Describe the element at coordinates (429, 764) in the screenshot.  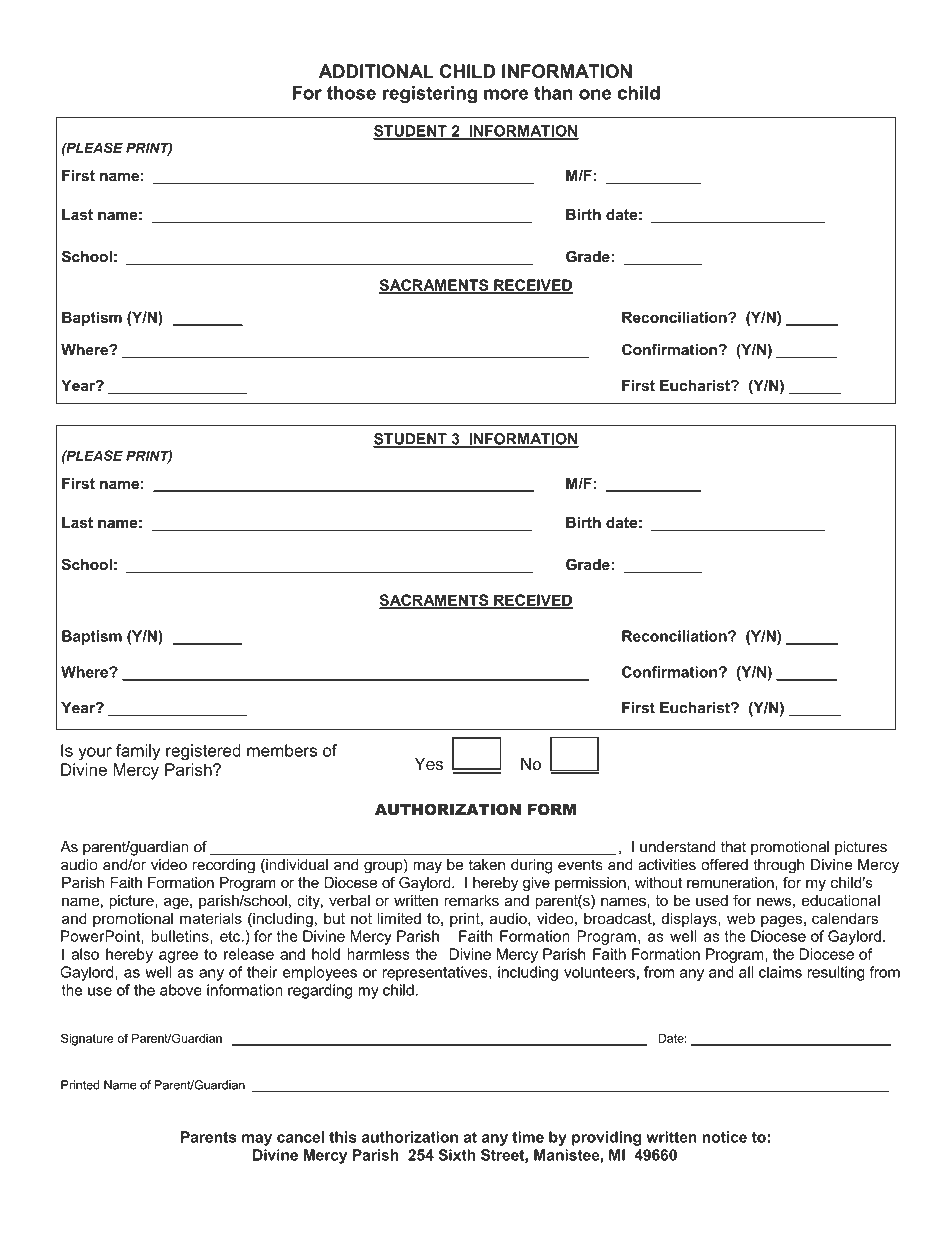
I see `Yes` at that location.
